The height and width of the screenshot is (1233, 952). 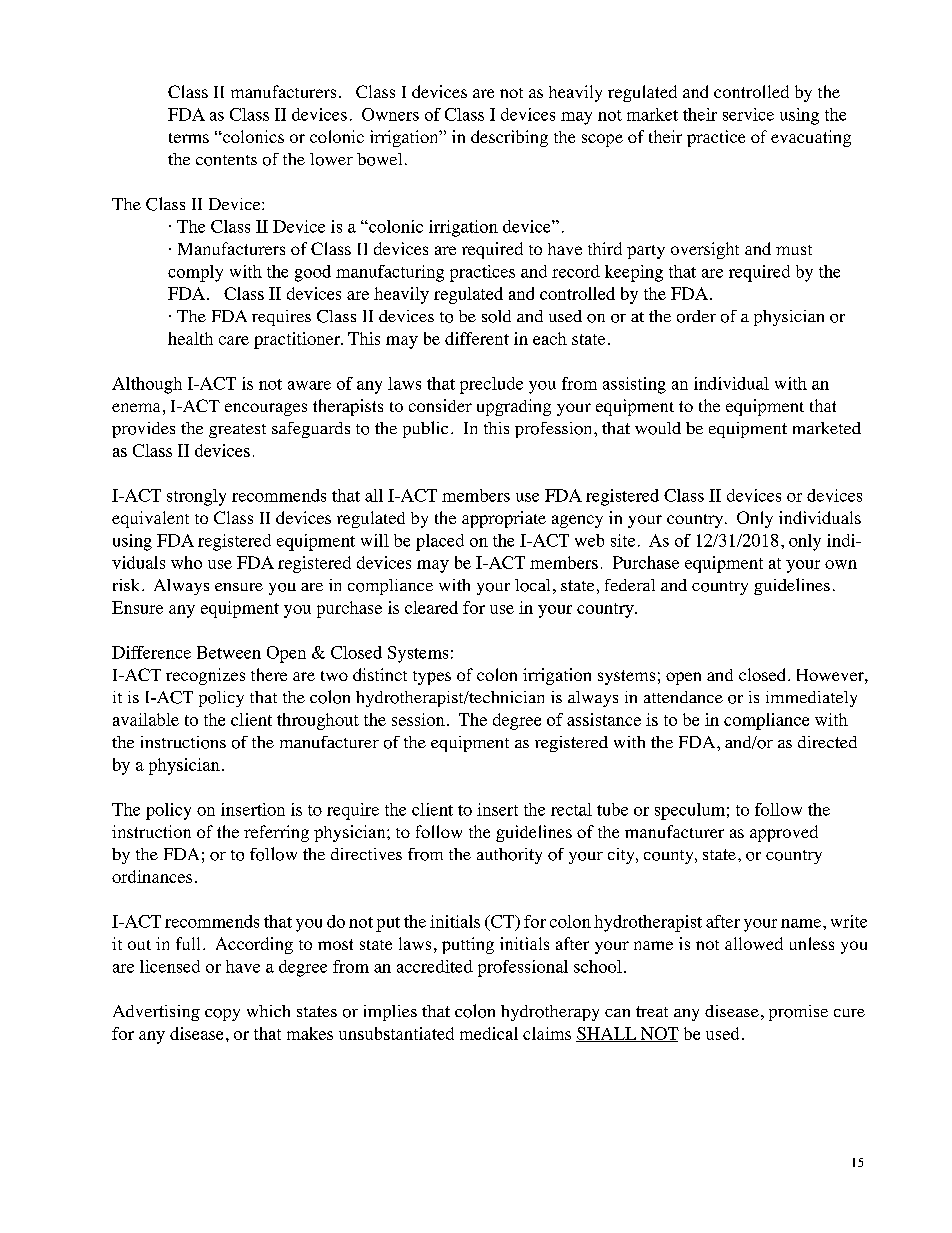 I want to click on medical, so click(x=489, y=1033).
